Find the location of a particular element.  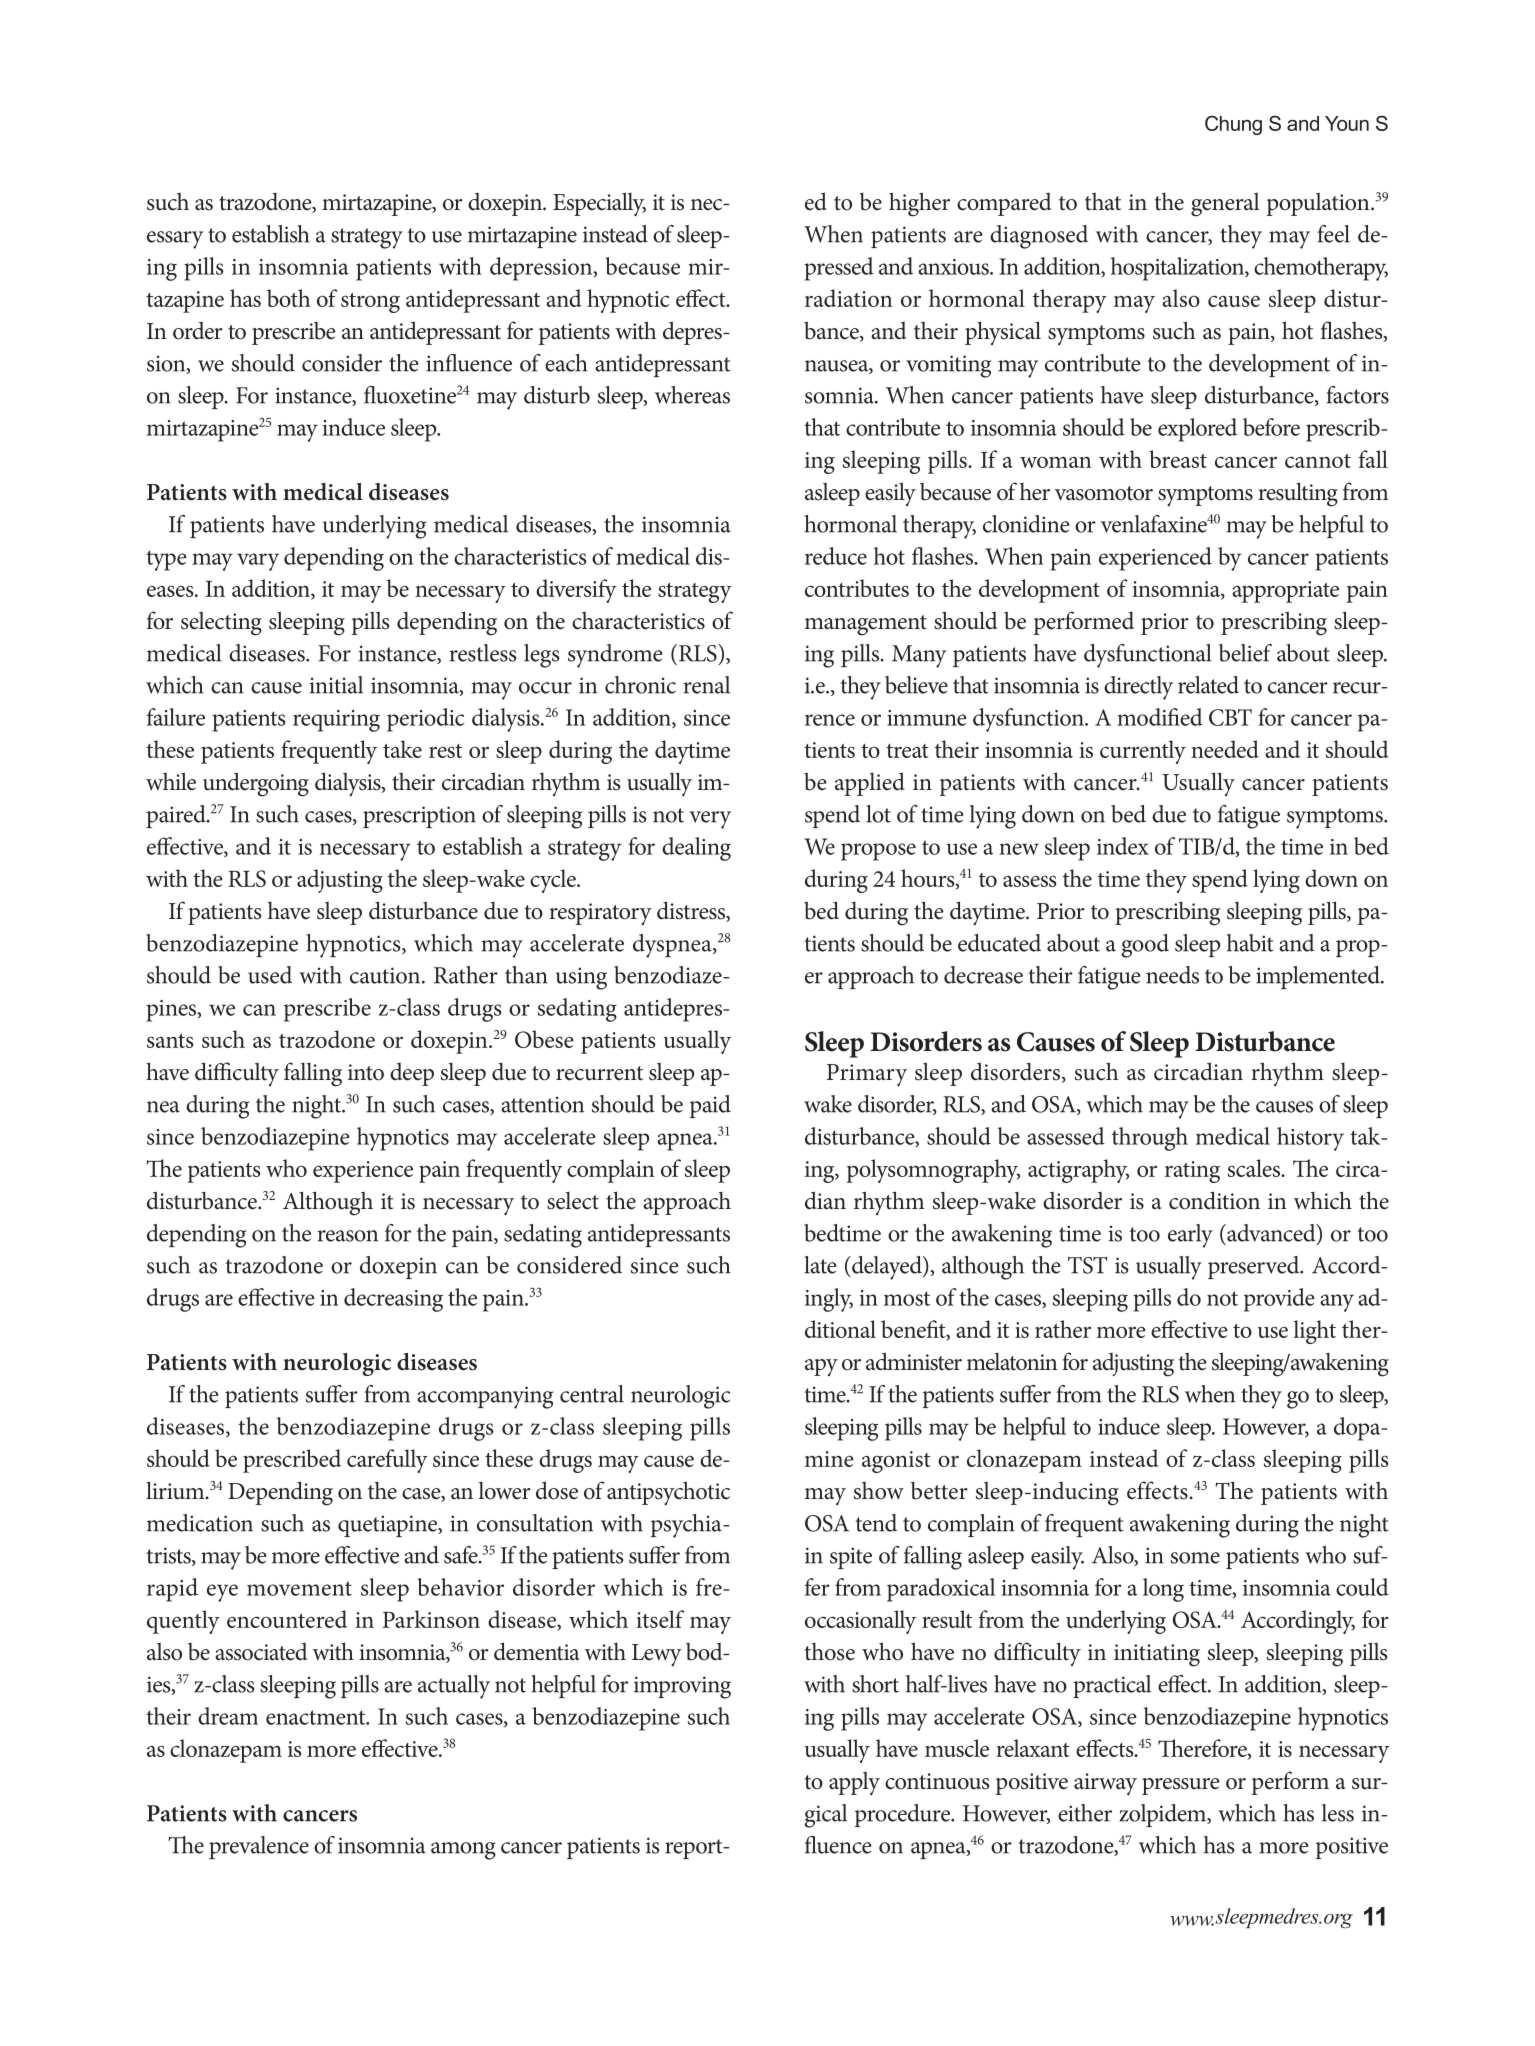

apply is located at coordinates (854, 1784).
